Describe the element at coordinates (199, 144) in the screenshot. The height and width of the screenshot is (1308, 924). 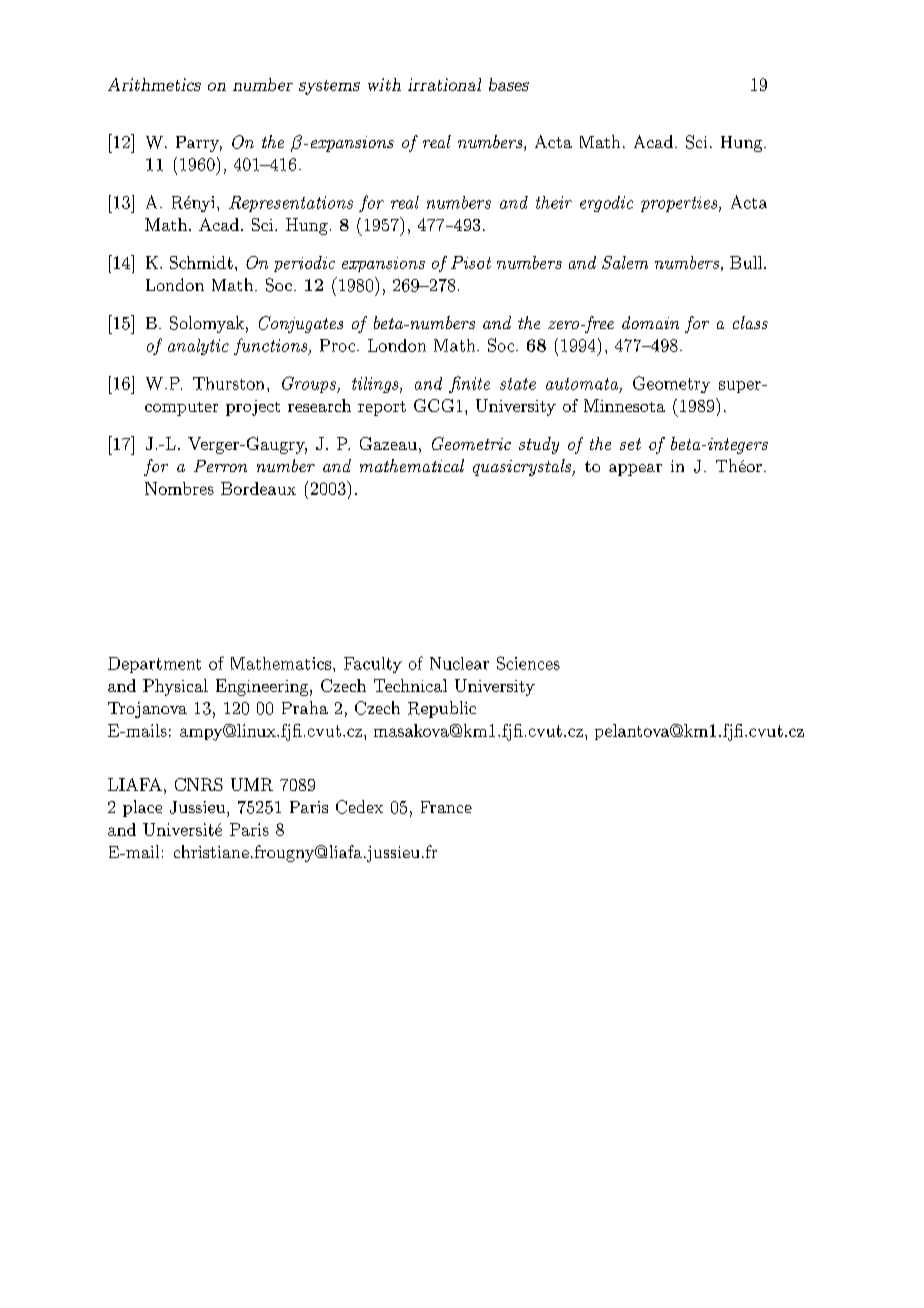
I see `Parry` at that location.
